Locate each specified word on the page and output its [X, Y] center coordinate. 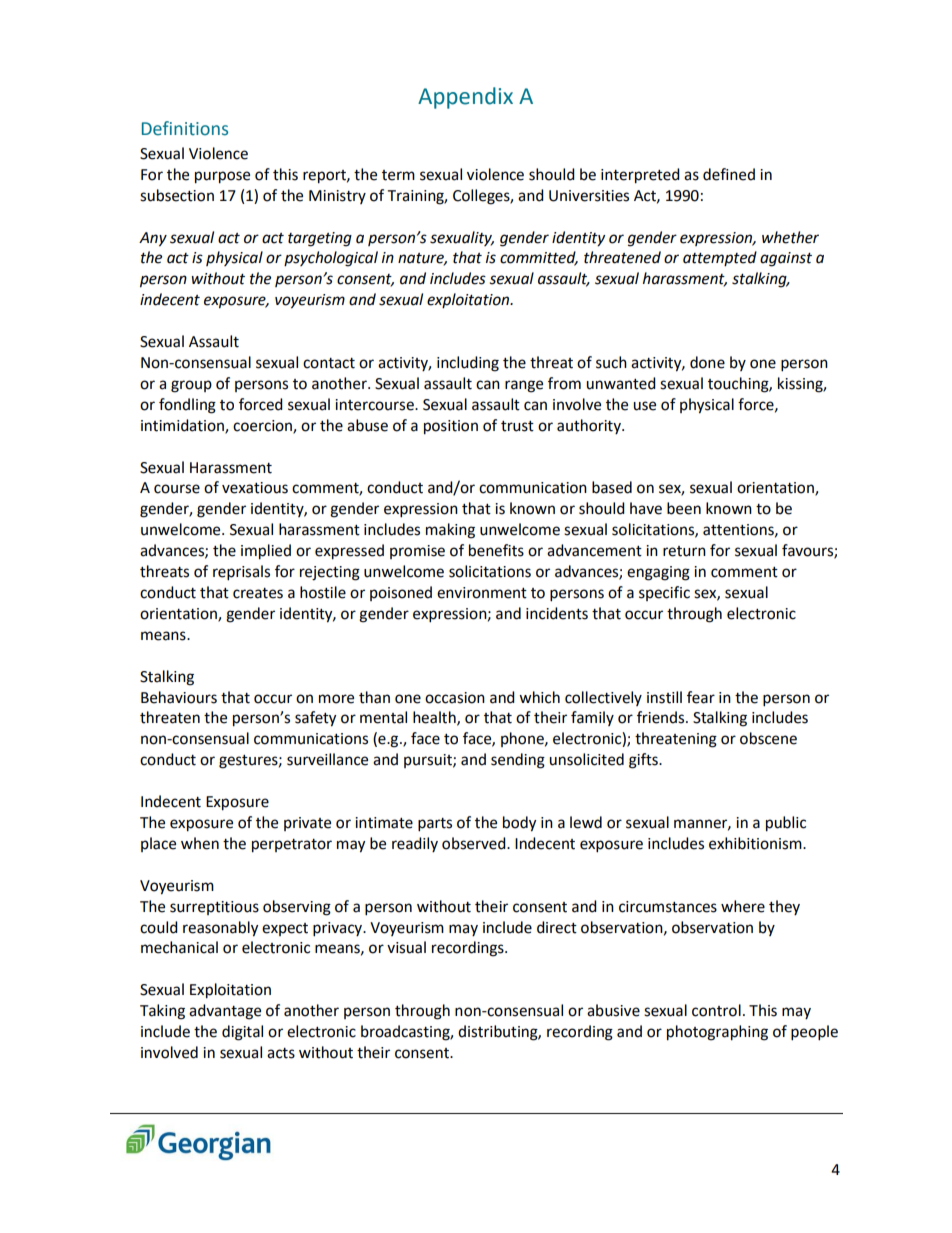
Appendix [465, 98]
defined [729, 174]
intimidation [183, 426]
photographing [717, 1033]
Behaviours [179, 697]
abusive [613, 1010]
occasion [455, 698]
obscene [768, 738]
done [707, 362]
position [451, 427]
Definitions [185, 128]
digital [242, 1033]
